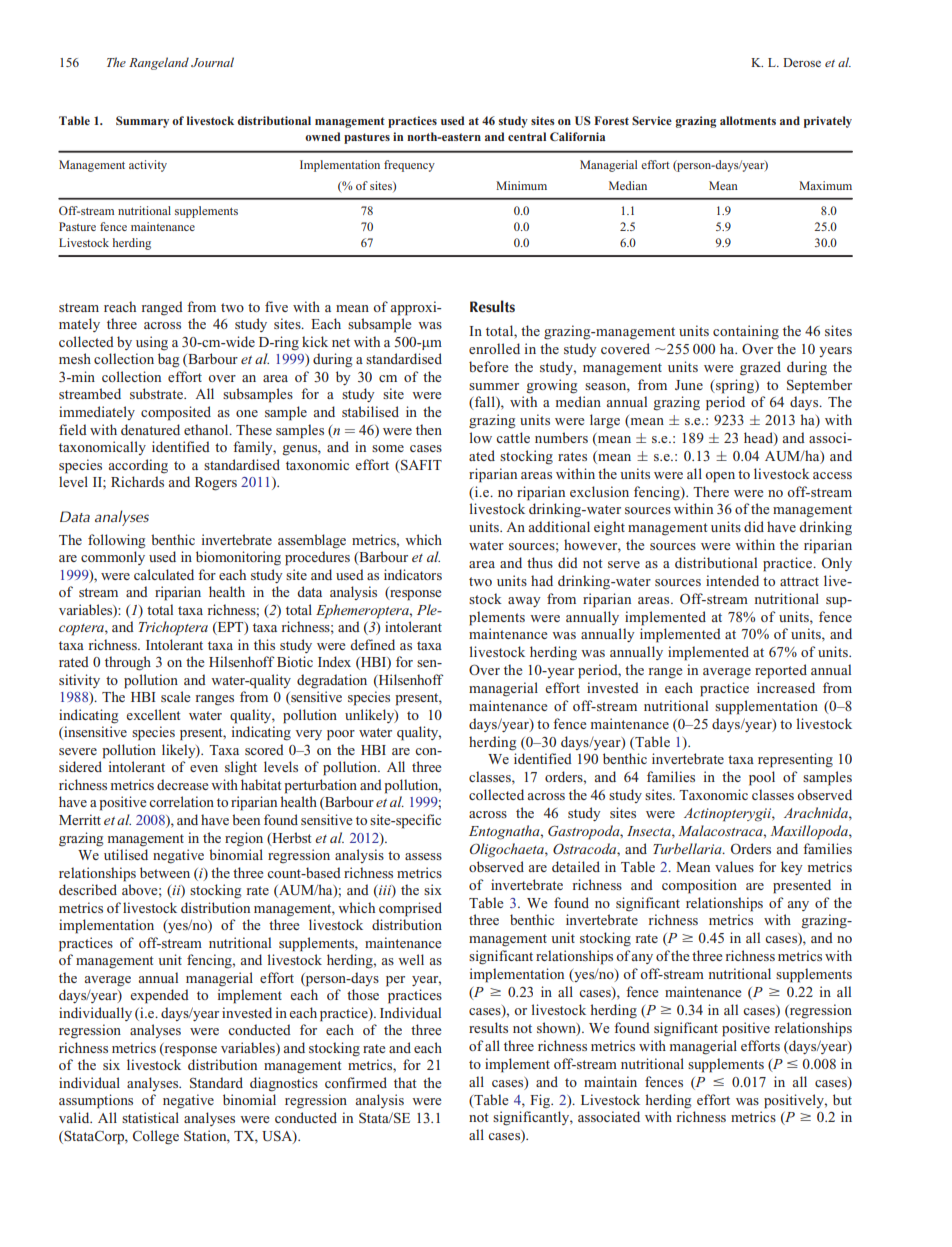 The image size is (952, 1247). Describe the element at coordinates (341, 735) in the screenshot. I see `poor` at that location.
